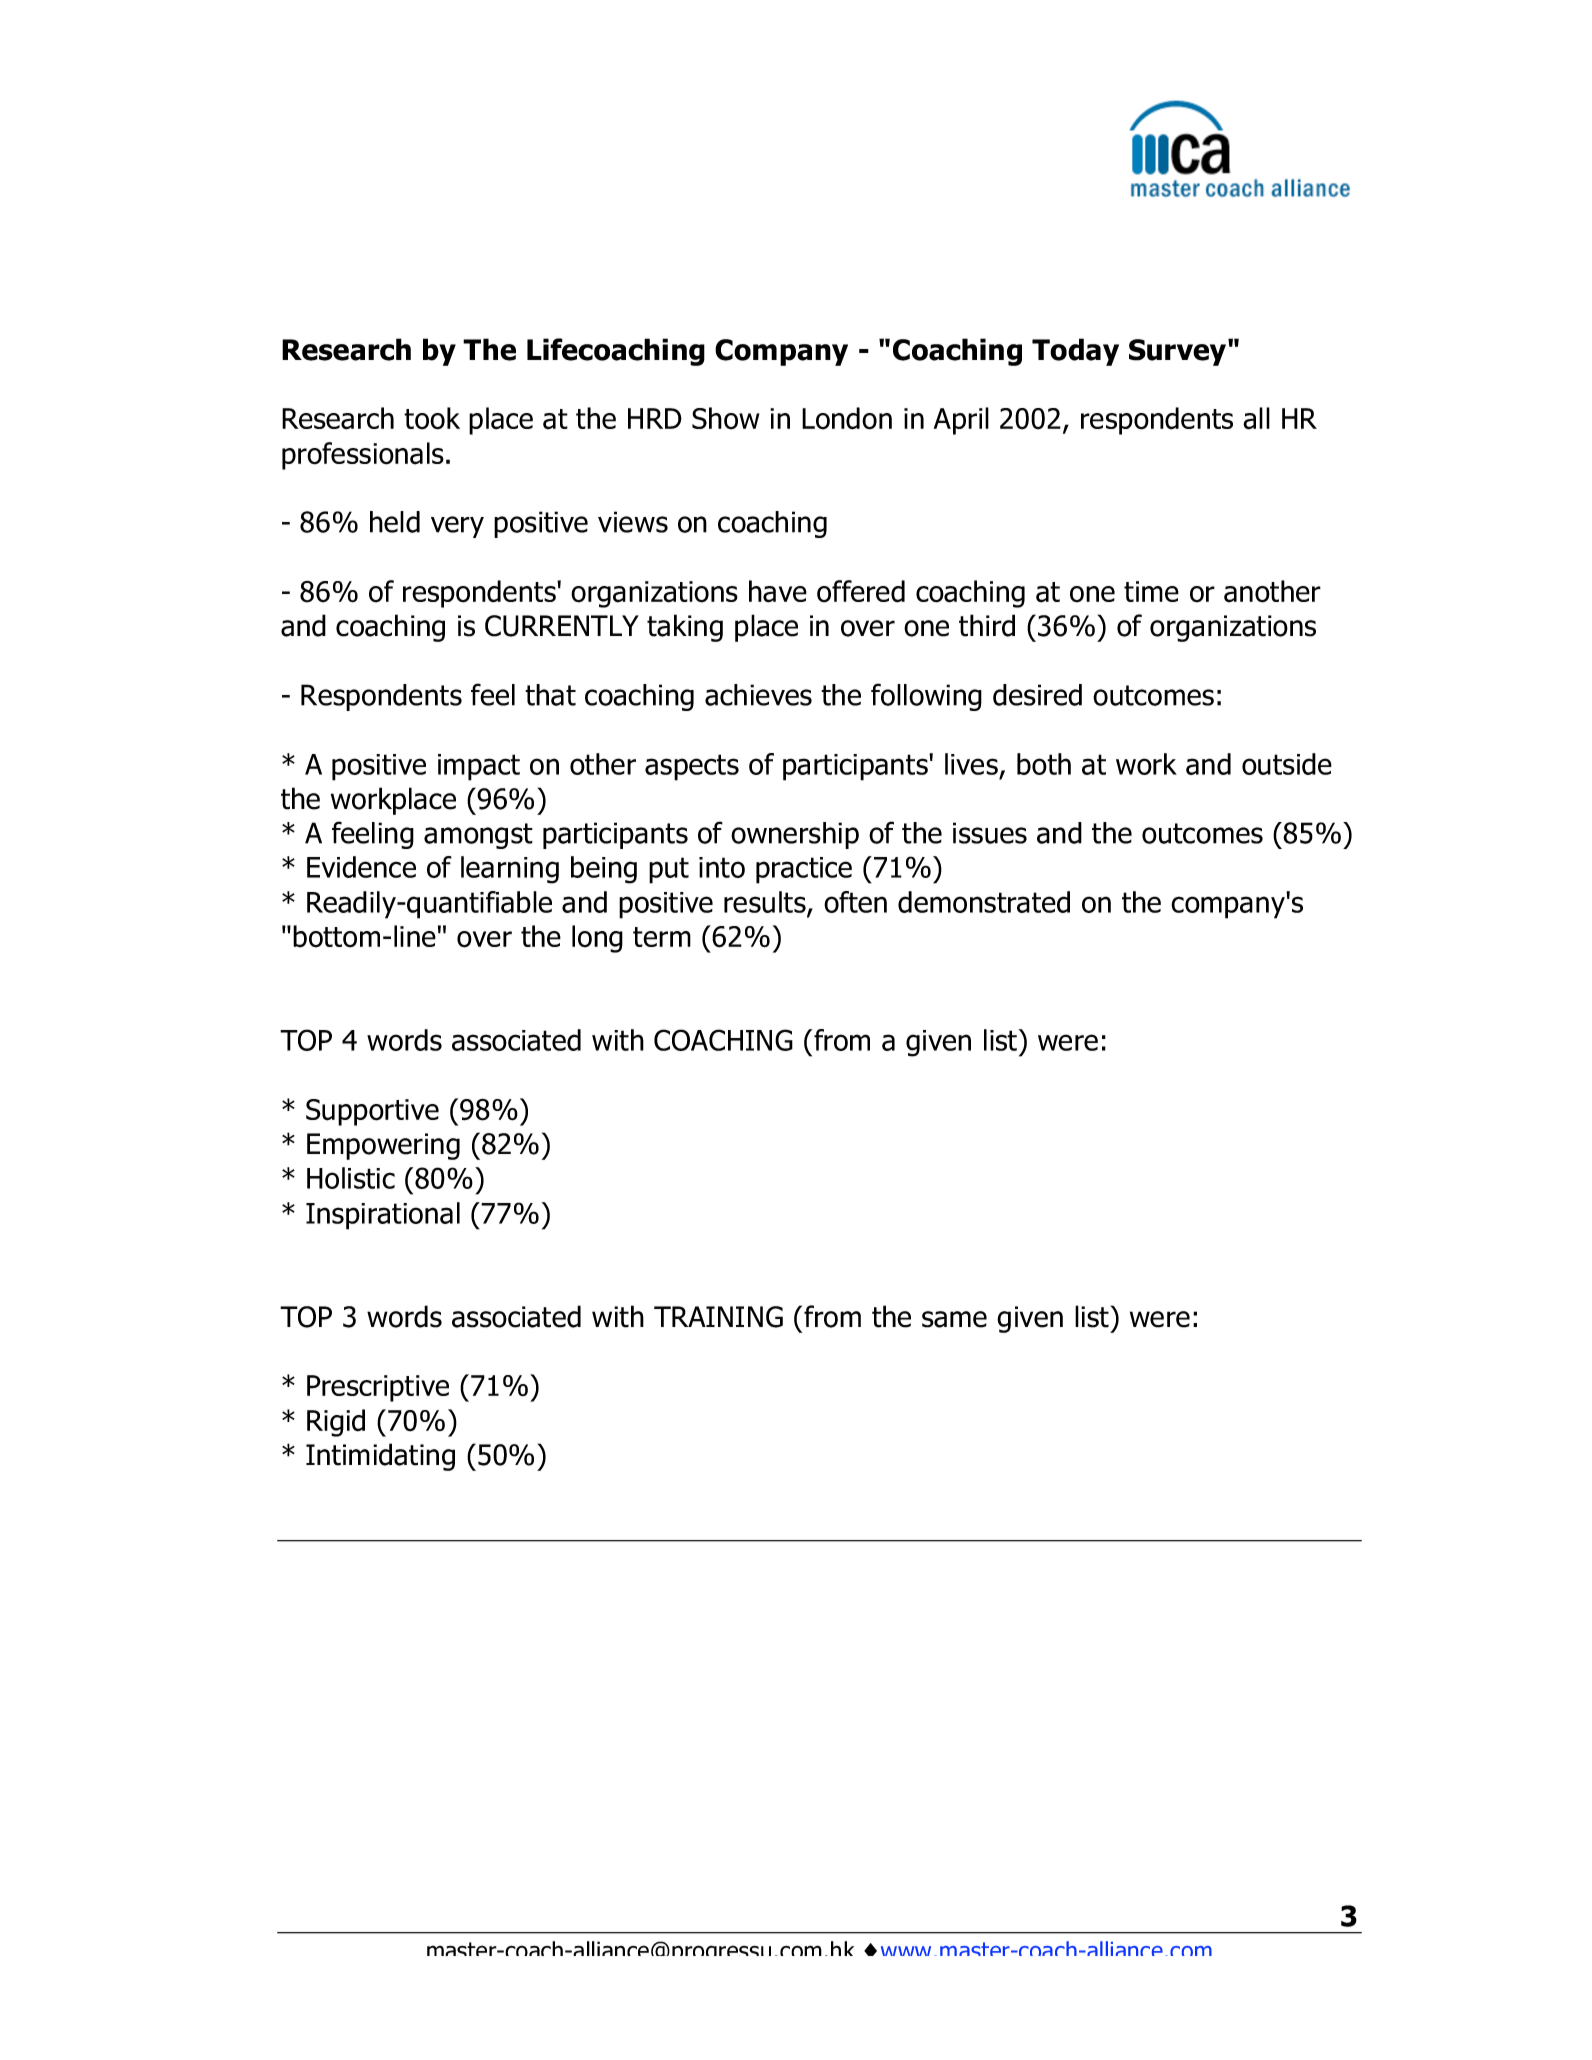 Image resolution: width=1592 pixels, height=2060 pixels. Describe the element at coordinates (718, 1317) in the screenshot. I see `TRAINING` at that location.
